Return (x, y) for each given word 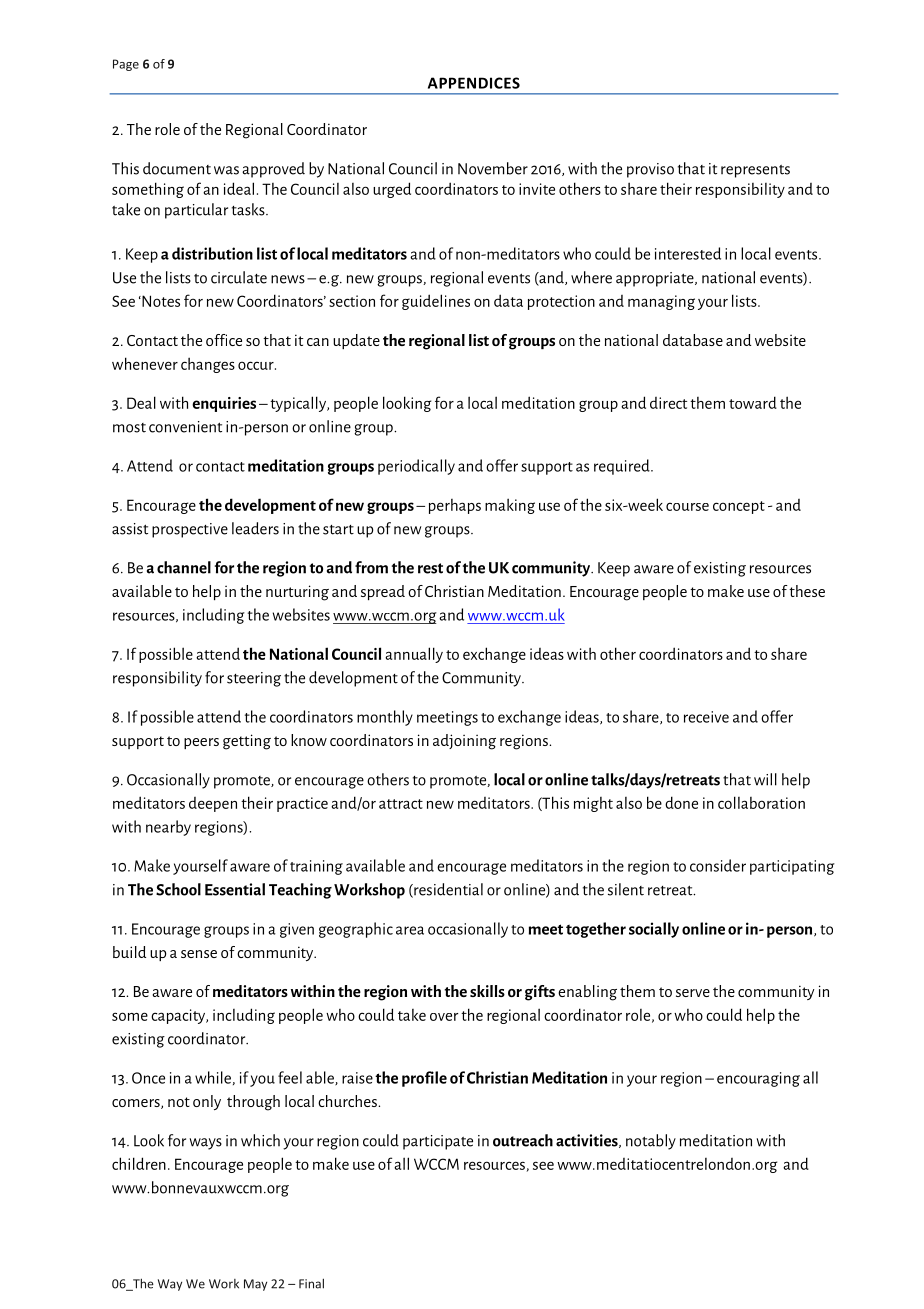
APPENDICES (474, 83)
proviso (650, 170)
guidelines (436, 302)
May (255, 1285)
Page (126, 65)
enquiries (224, 404)
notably (651, 1142)
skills (487, 991)
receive (706, 717)
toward (753, 402)
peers (201, 743)
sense (199, 954)
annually (414, 655)
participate (438, 1142)
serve (693, 993)
